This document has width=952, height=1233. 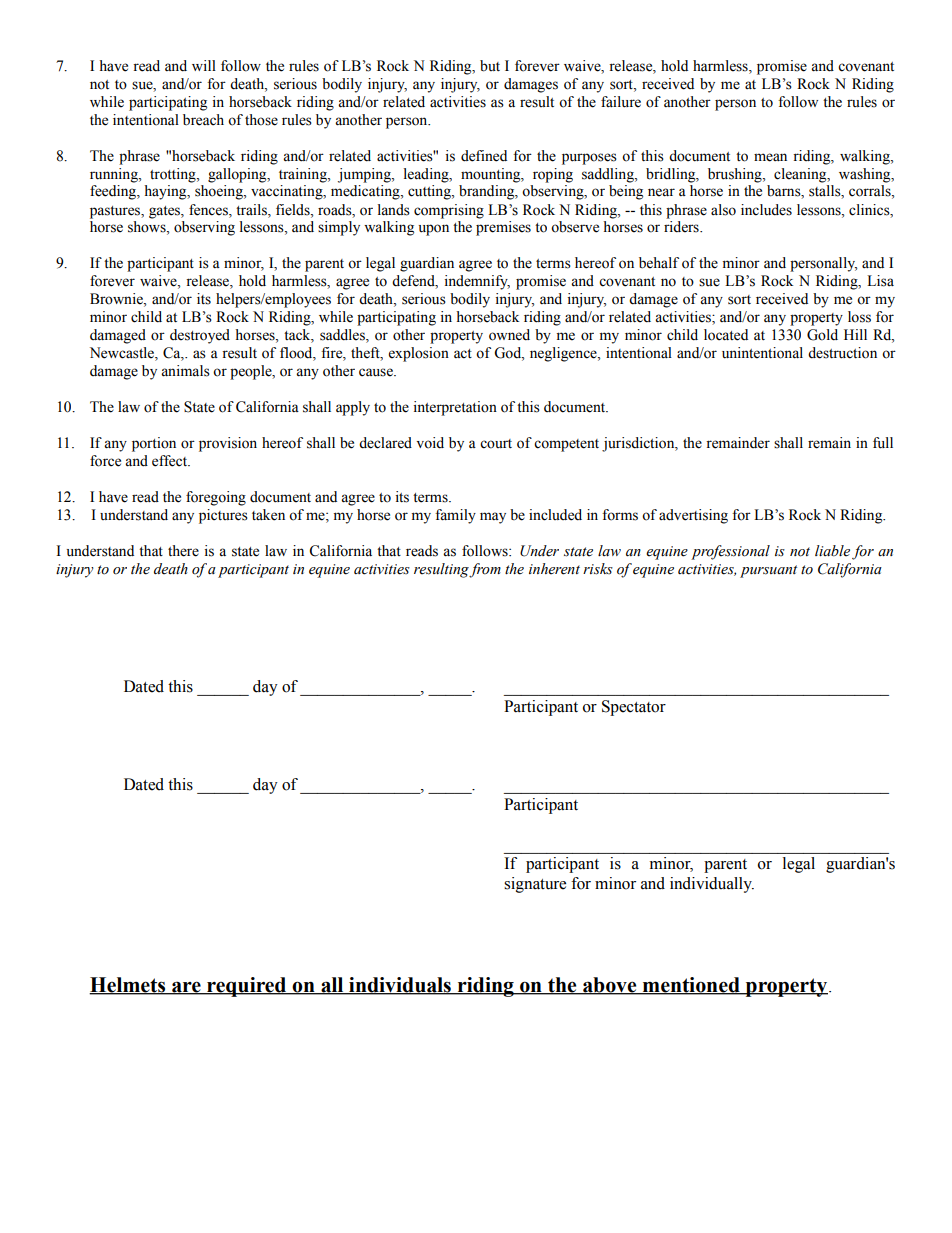 I want to click on mean, so click(x=770, y=157).
